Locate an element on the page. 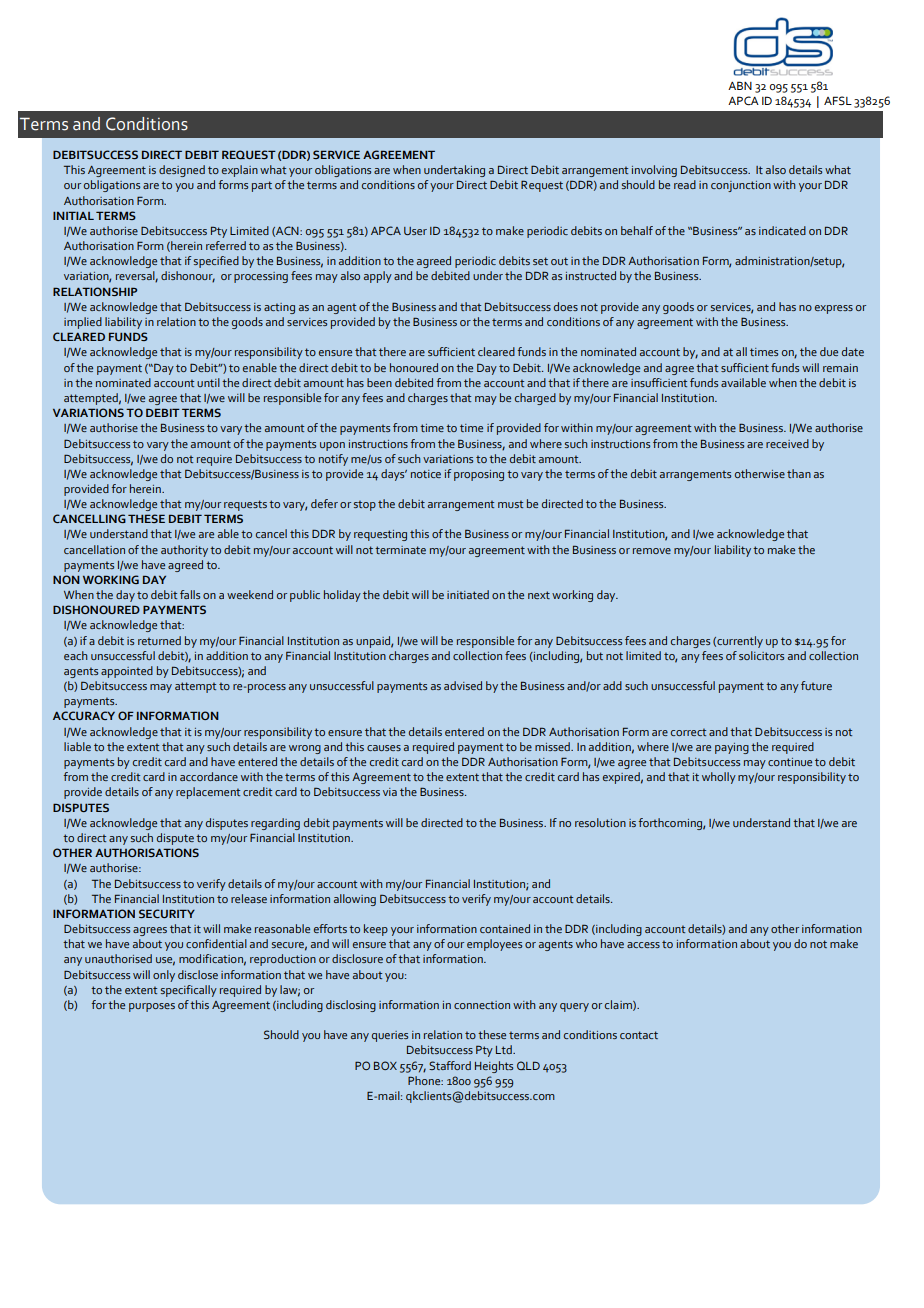 This document has width=924, height=1308. User is located at coordinates (415, 231).
